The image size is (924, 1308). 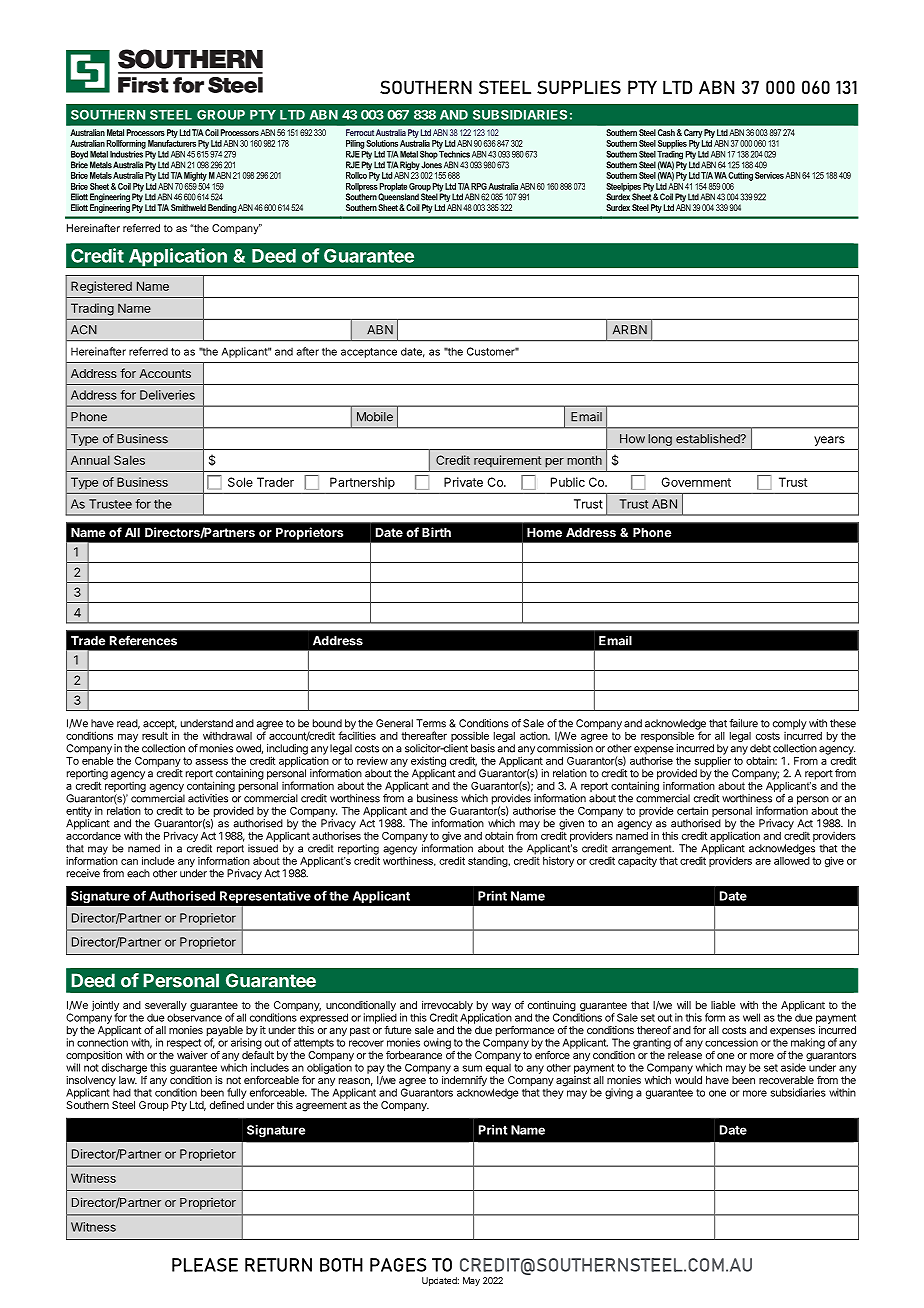 What do you see at coordinates (688, 1080) in the image?
I see `would` at bounding box center [688, 1080].
